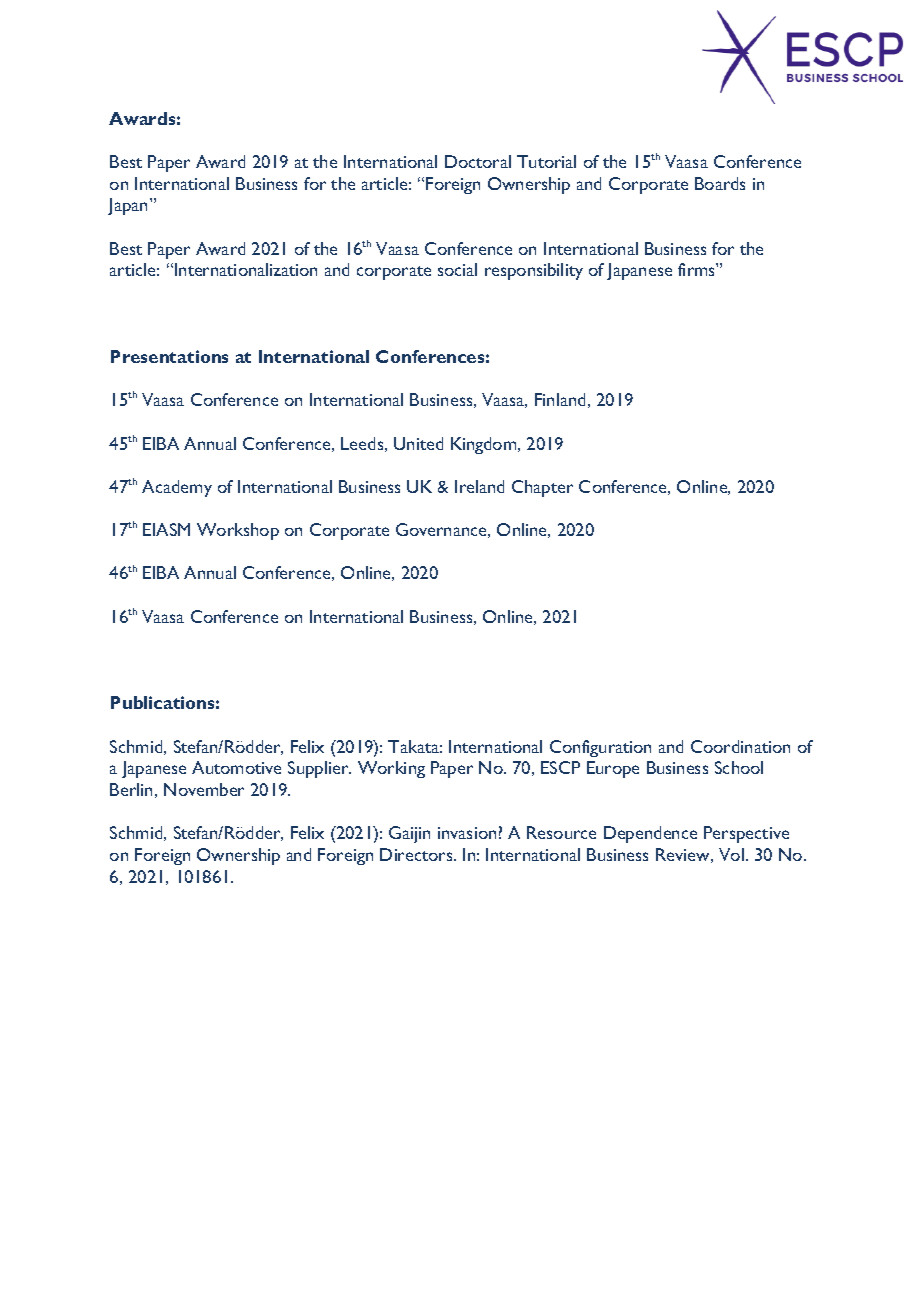 The width and height of the page is (924, 1308). I want to click on Tutorial, so click(546, 161).
